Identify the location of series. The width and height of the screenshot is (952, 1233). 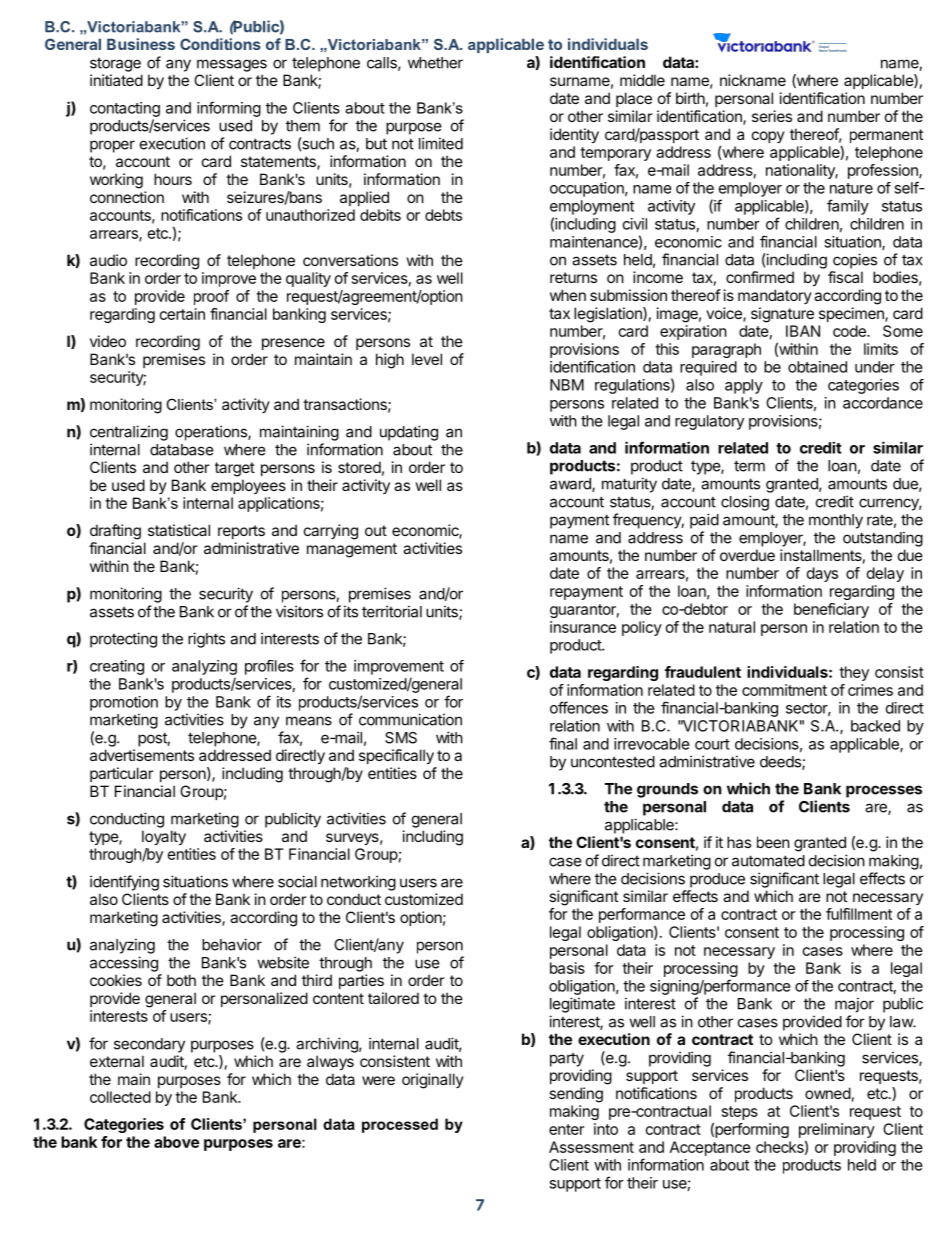
(772, 116).
